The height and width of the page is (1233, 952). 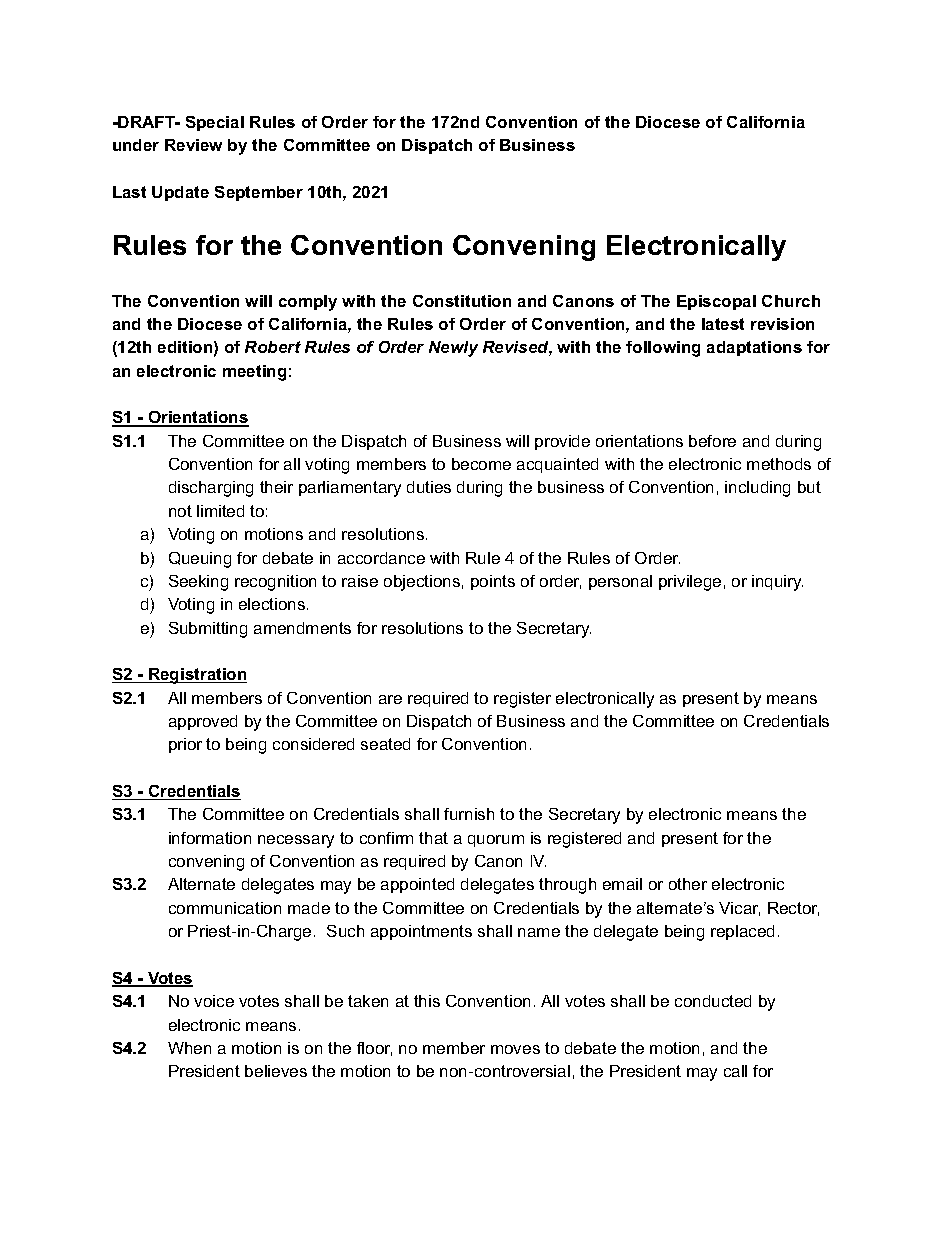 I want to click on Constitution, so click(x=462, y=301).
